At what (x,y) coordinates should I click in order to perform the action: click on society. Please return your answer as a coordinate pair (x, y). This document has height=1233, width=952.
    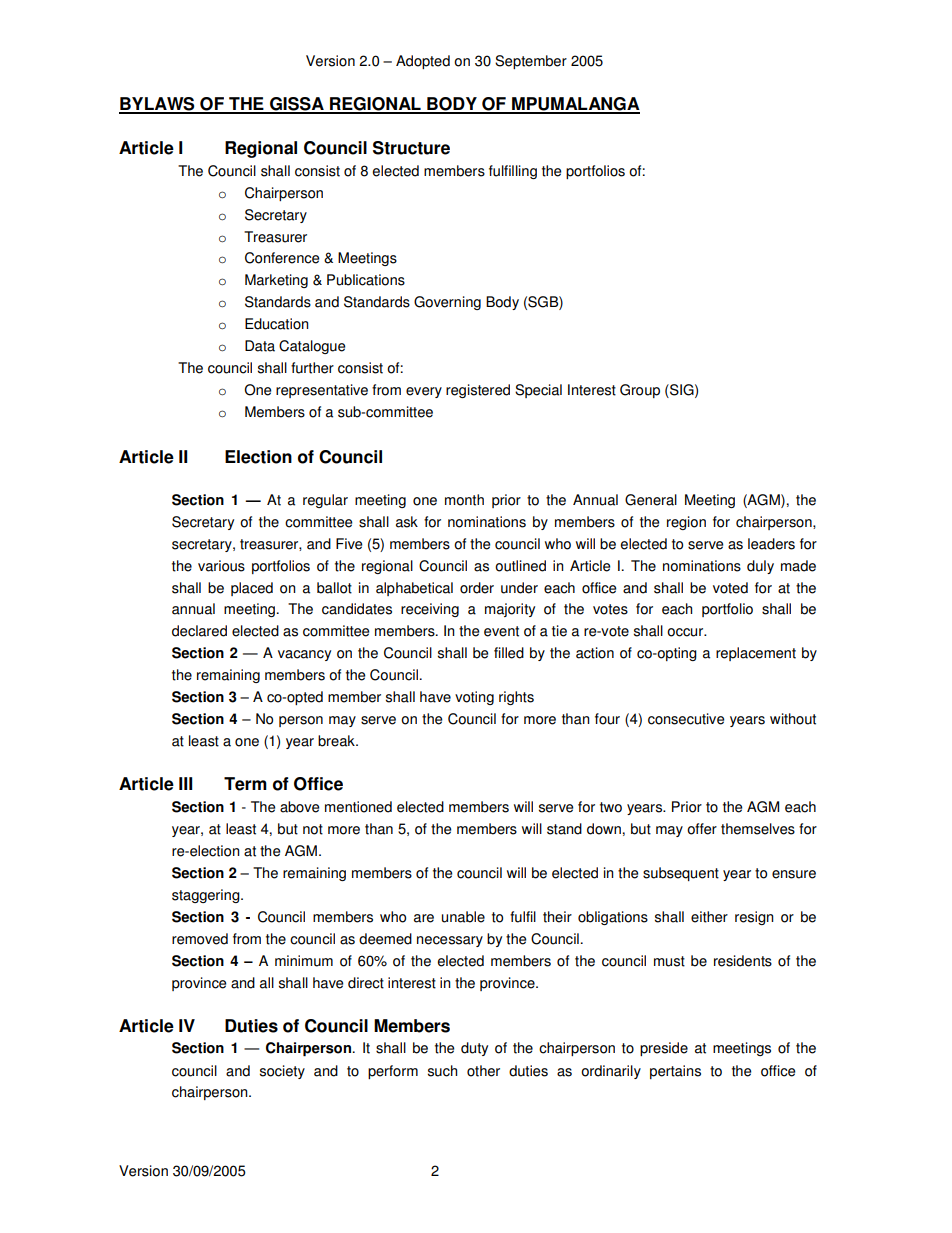
    Looking at the image, I should click on (282, 1072).
